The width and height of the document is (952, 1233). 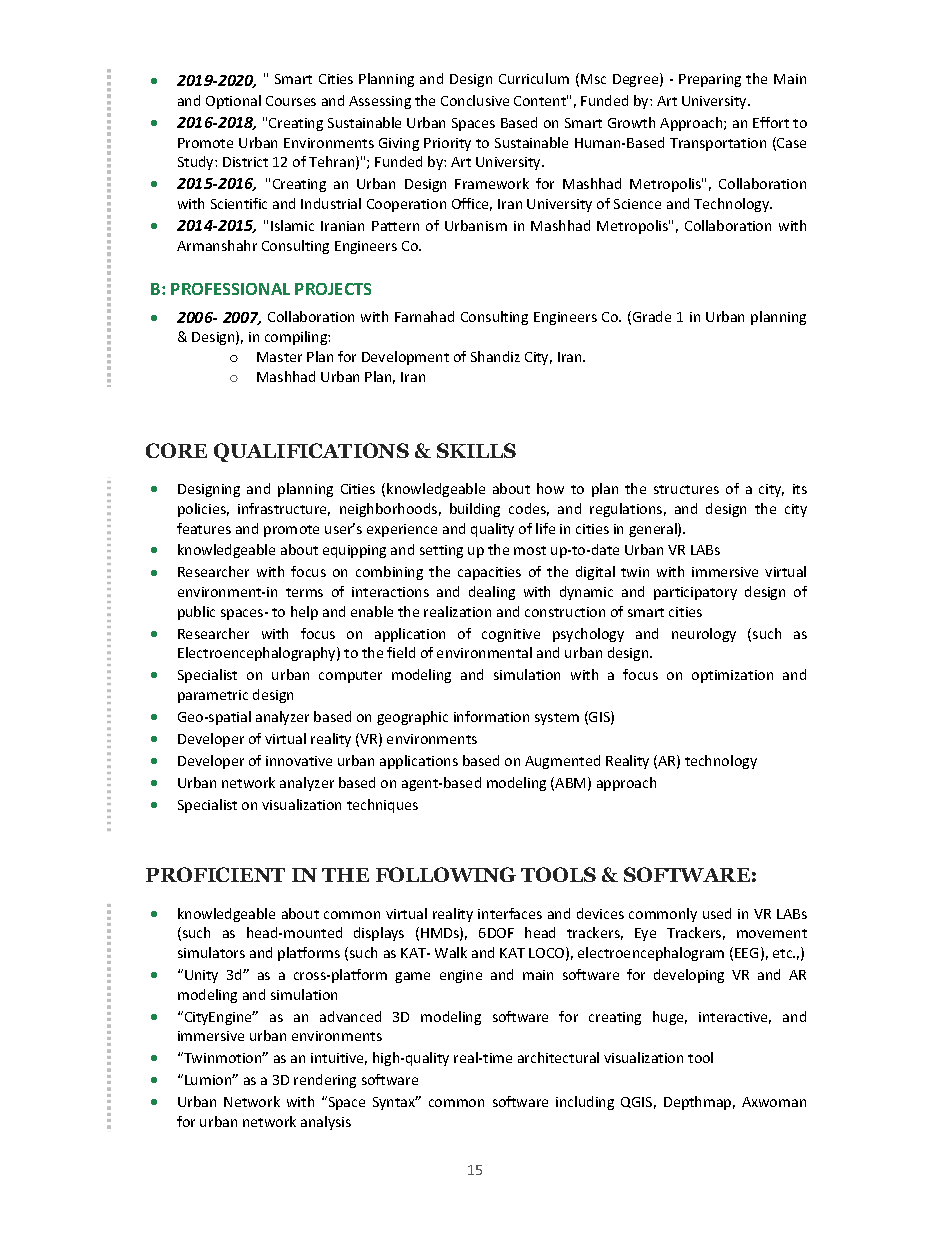 I want to click on dealing, so click(x=492, y=593).
